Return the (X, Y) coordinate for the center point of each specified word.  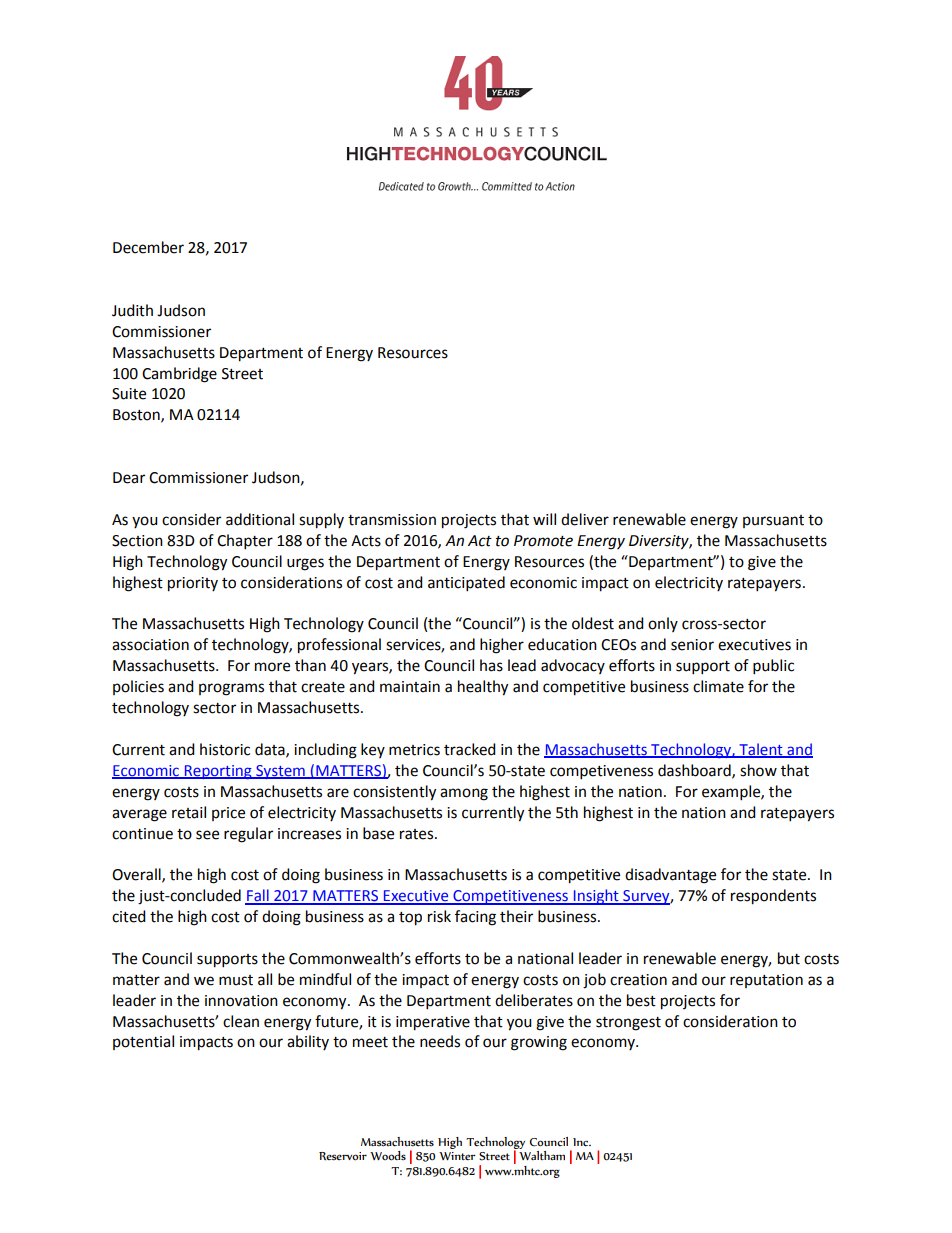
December (148, 247)
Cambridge (179, 375)
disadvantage (670, 876)
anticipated (466, 584)
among (464, 794)
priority (193, 584)
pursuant (773, 521)
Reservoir (343, 1156)
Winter (457, 1156)
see (207, 835)
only (663, 624)
